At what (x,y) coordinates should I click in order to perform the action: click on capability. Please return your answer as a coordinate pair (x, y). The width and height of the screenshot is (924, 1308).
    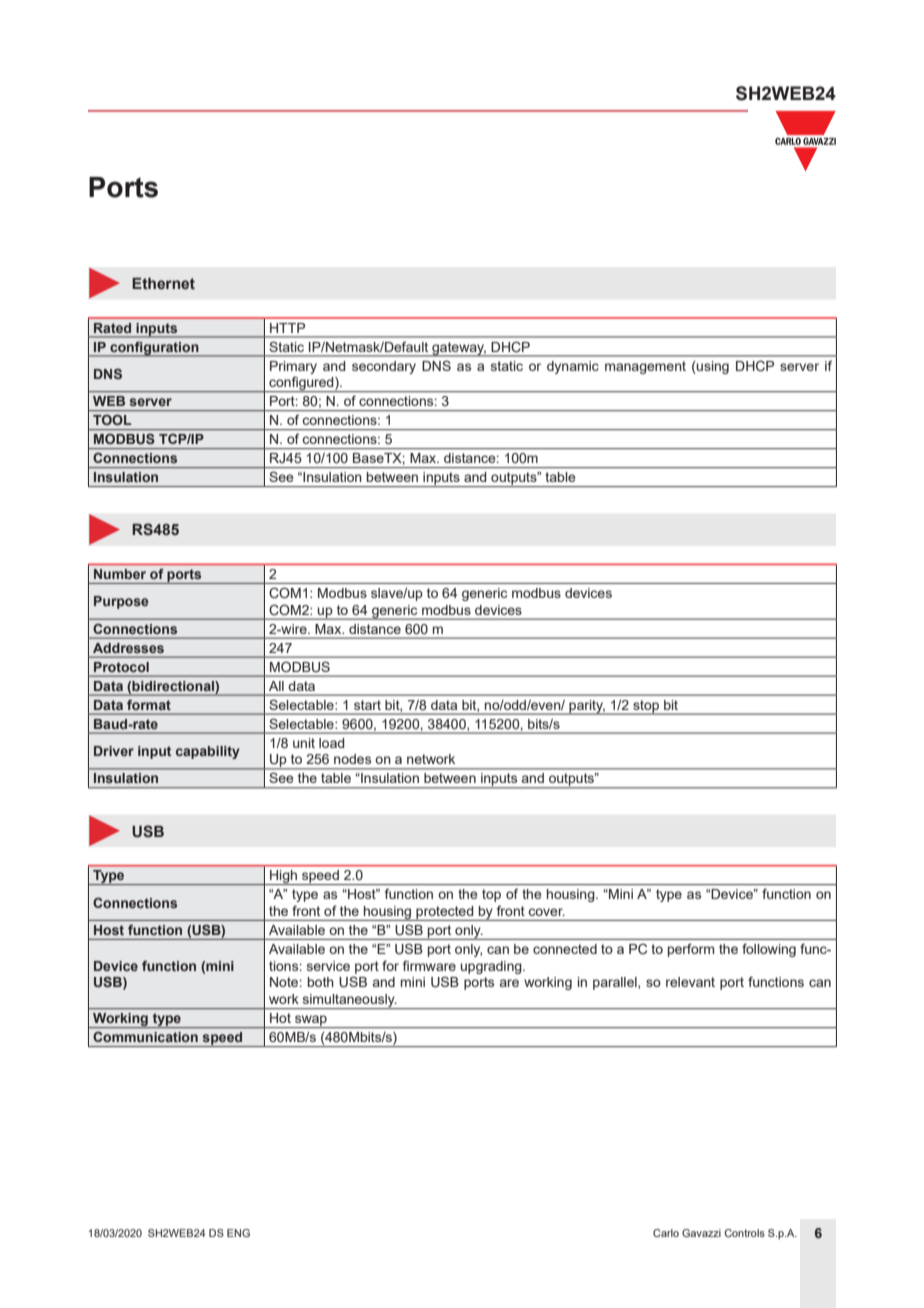
    Looking at the image, I should click on (208, 752).
